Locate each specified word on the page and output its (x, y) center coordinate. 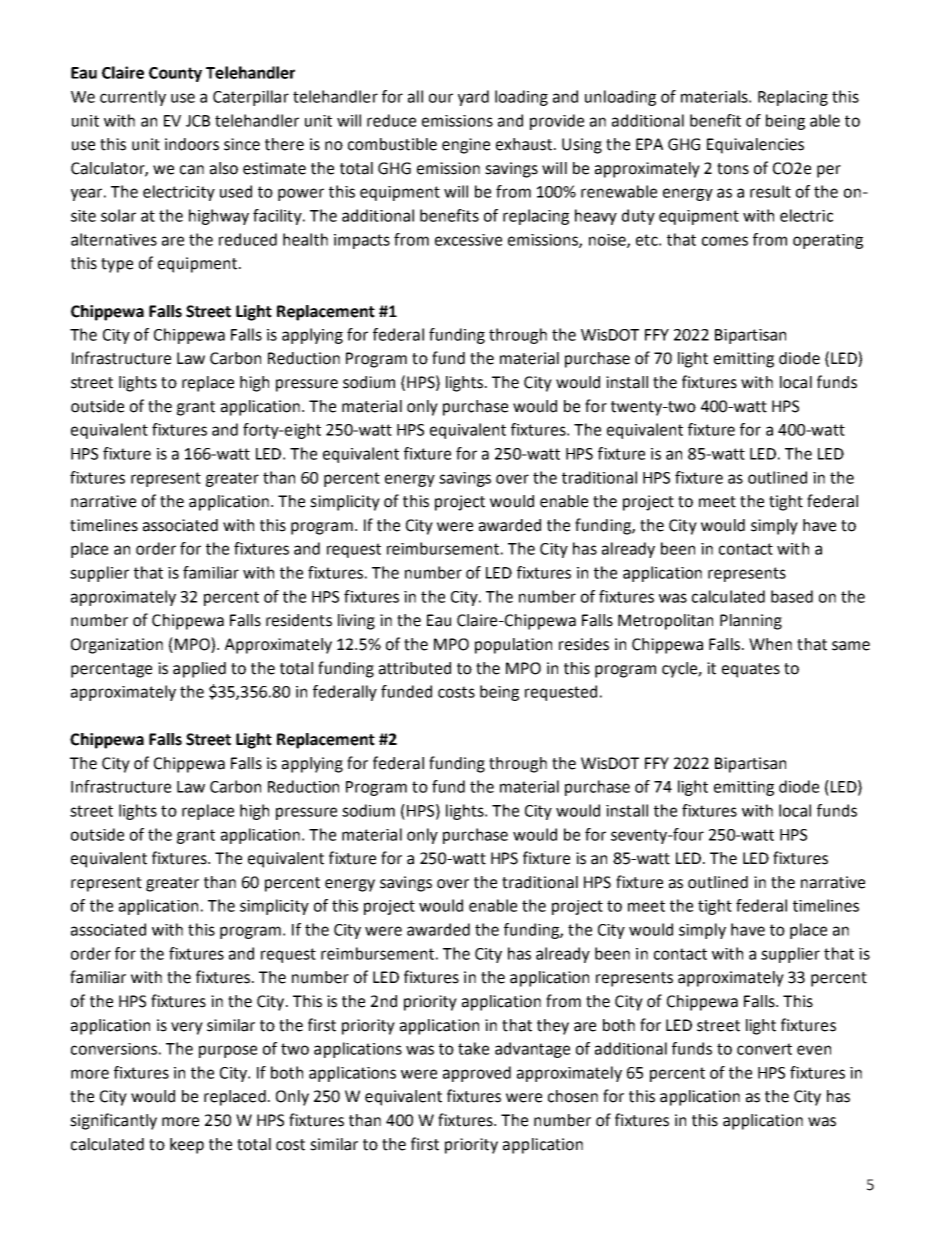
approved (477, 1074)
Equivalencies (755, 146)
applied (199, 670)
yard (473, 98)
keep (187, 1146)
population (513, 646)
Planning (751, 622)
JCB (198, 121)
